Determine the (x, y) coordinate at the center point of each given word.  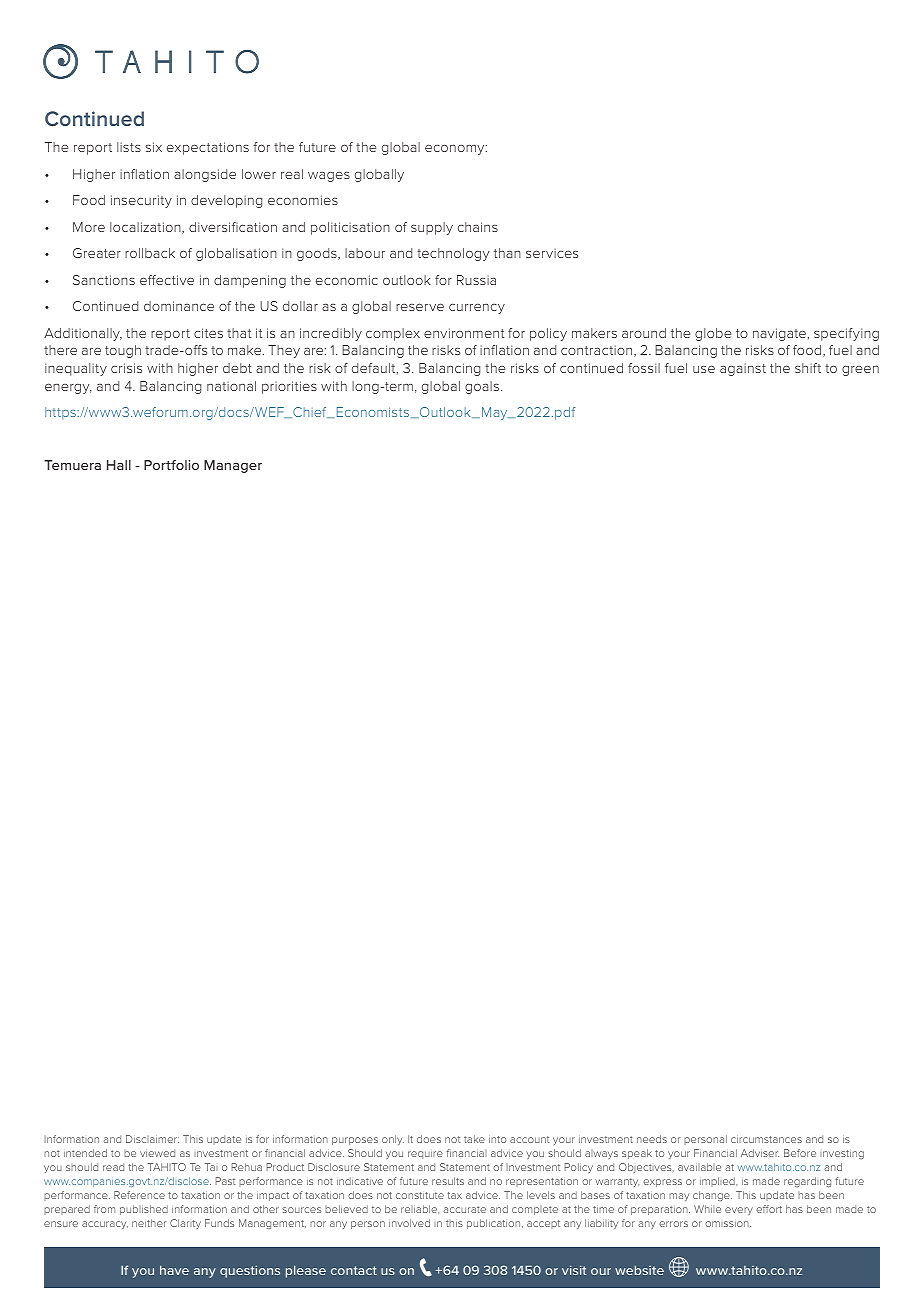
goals (482, 387)
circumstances (766, 1139)
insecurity (141, 201)
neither (149, 1223)
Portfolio (171, 465)
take (474, 1139)
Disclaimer (152, 1139)
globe (713, 334)
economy (456, 149)
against (743, 369)
